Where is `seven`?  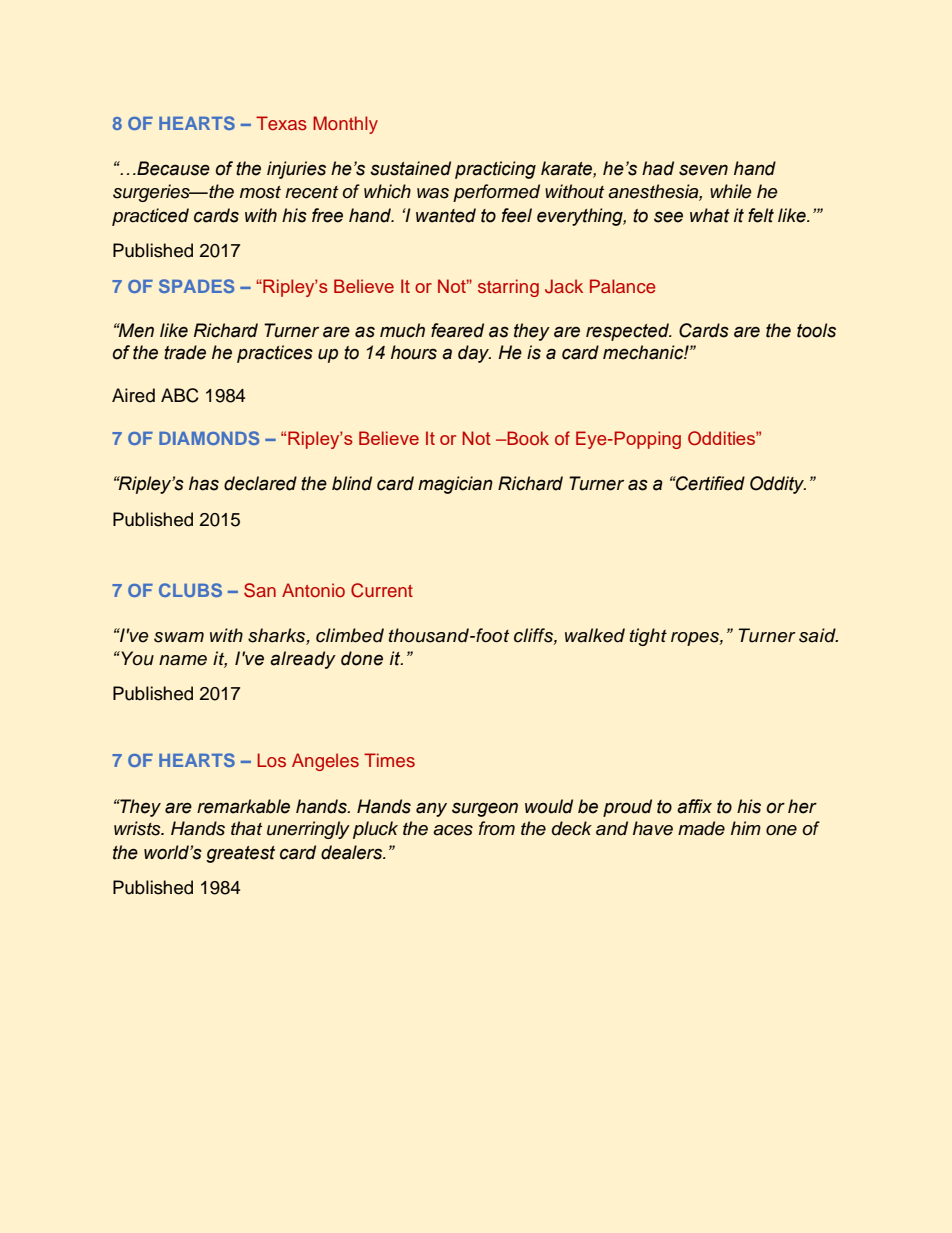
seven is located at coordinates (703, 170).
